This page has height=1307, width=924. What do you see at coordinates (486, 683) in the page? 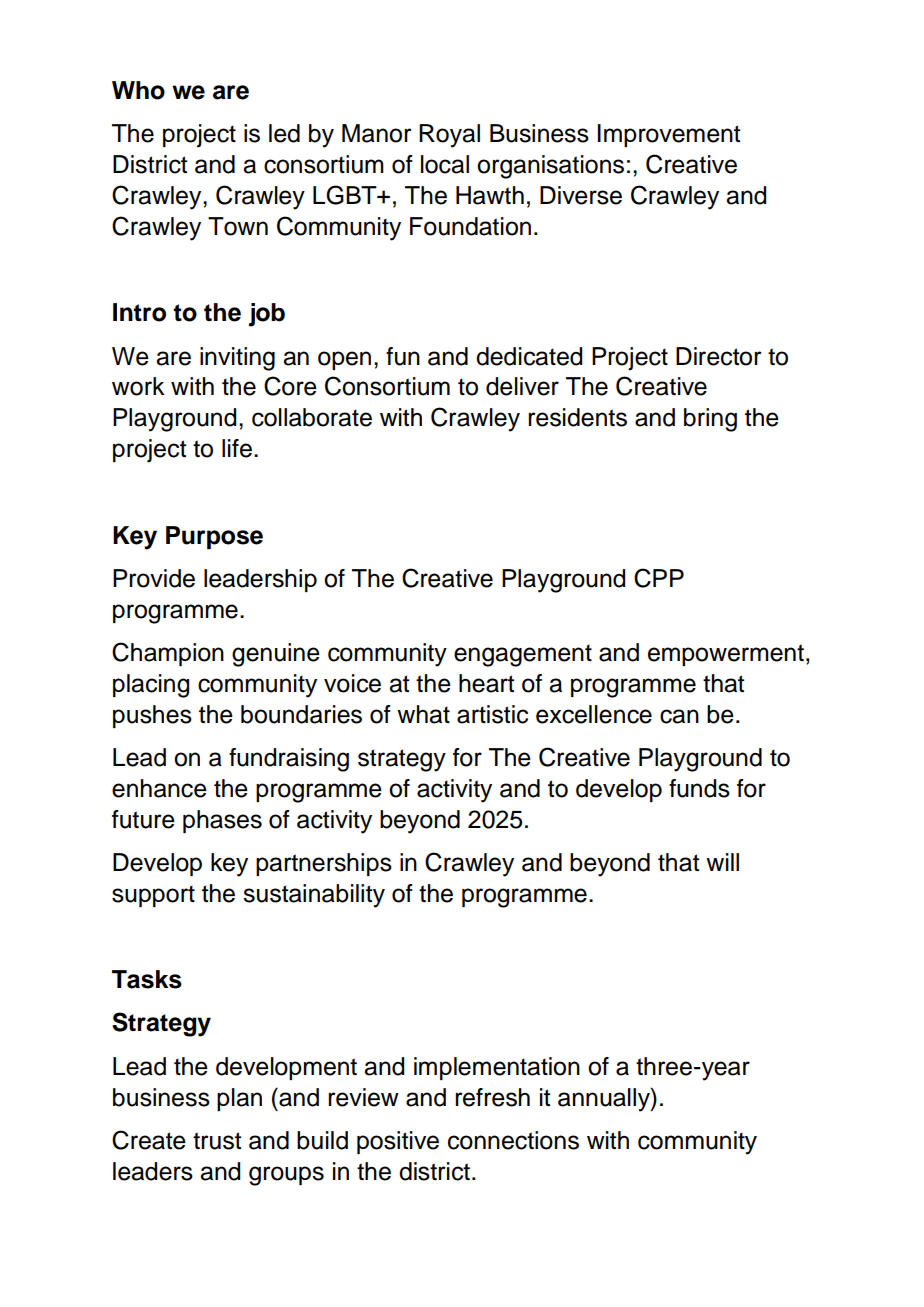
I see `heart` at bounding box center [486, 683].
